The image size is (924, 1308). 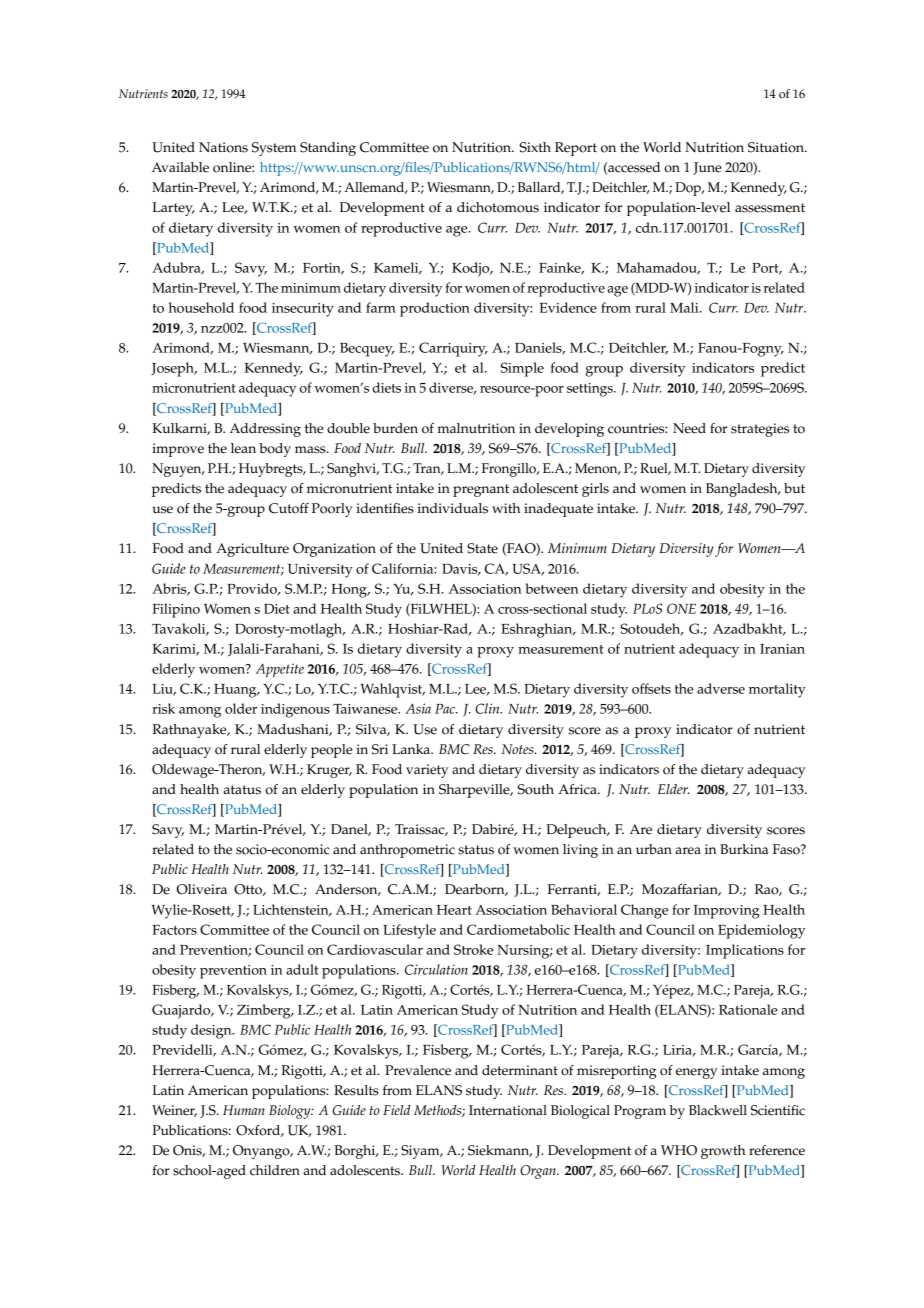 I want to click on adverse, so click(x=721, y=688).
